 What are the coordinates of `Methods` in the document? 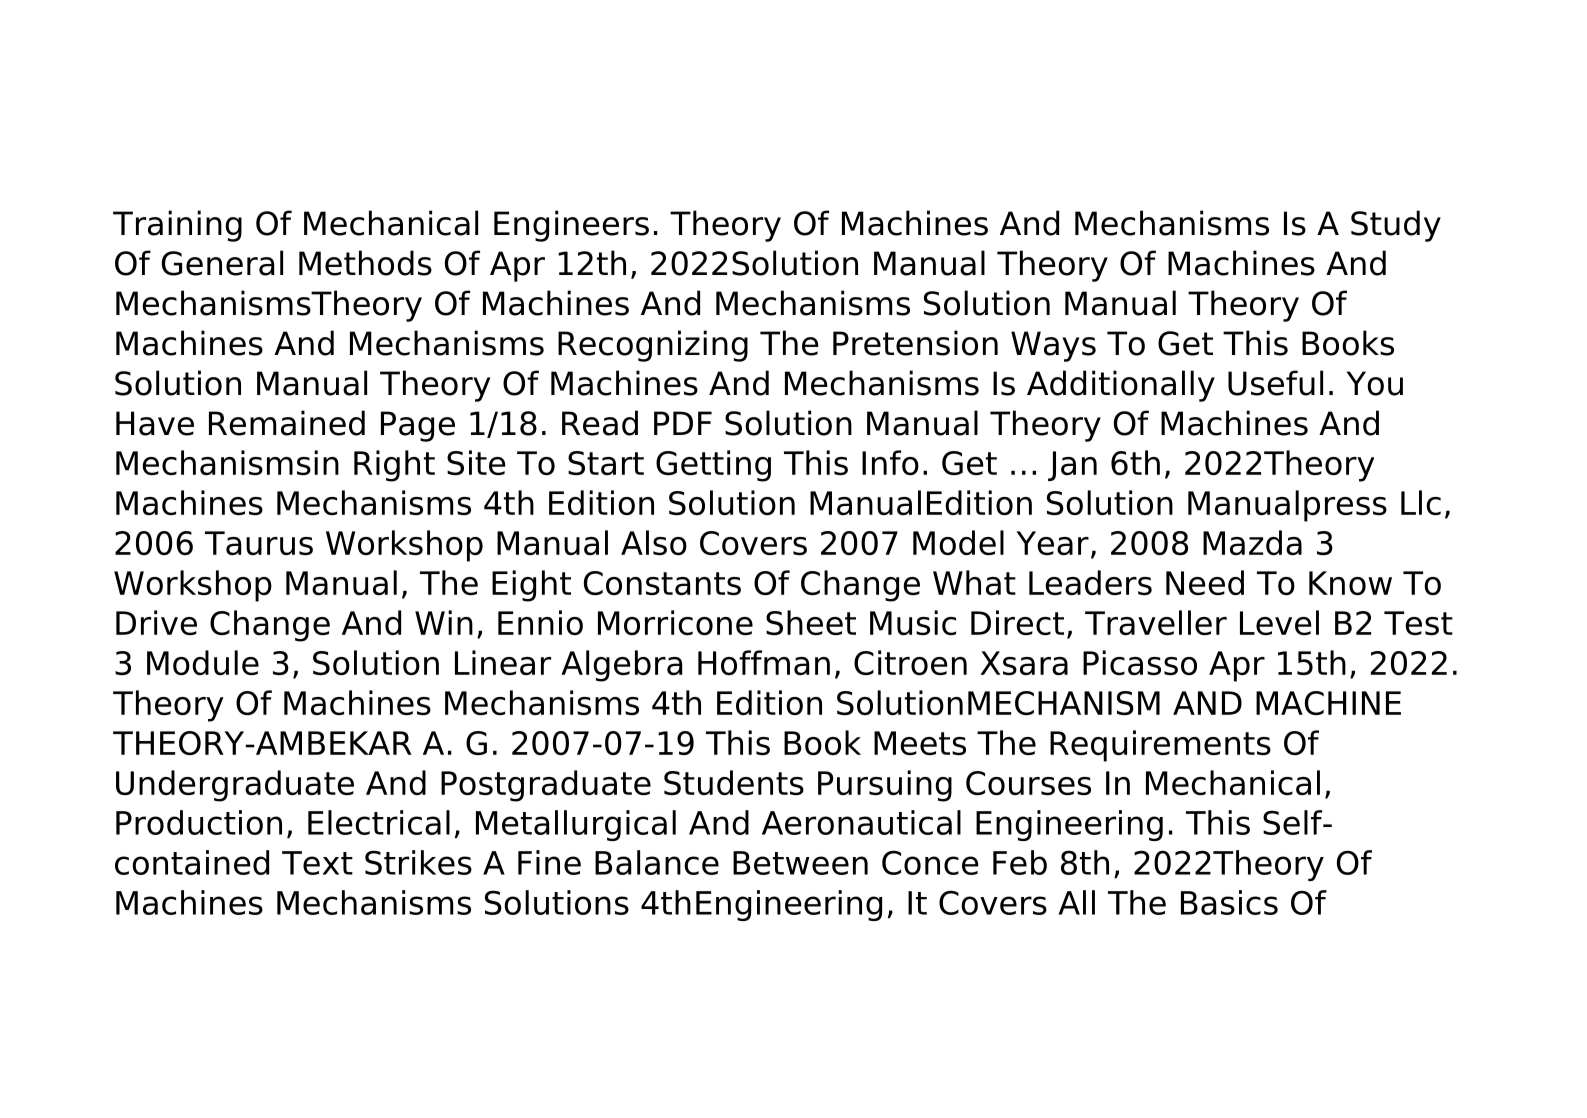 It's located at (365, 263).
